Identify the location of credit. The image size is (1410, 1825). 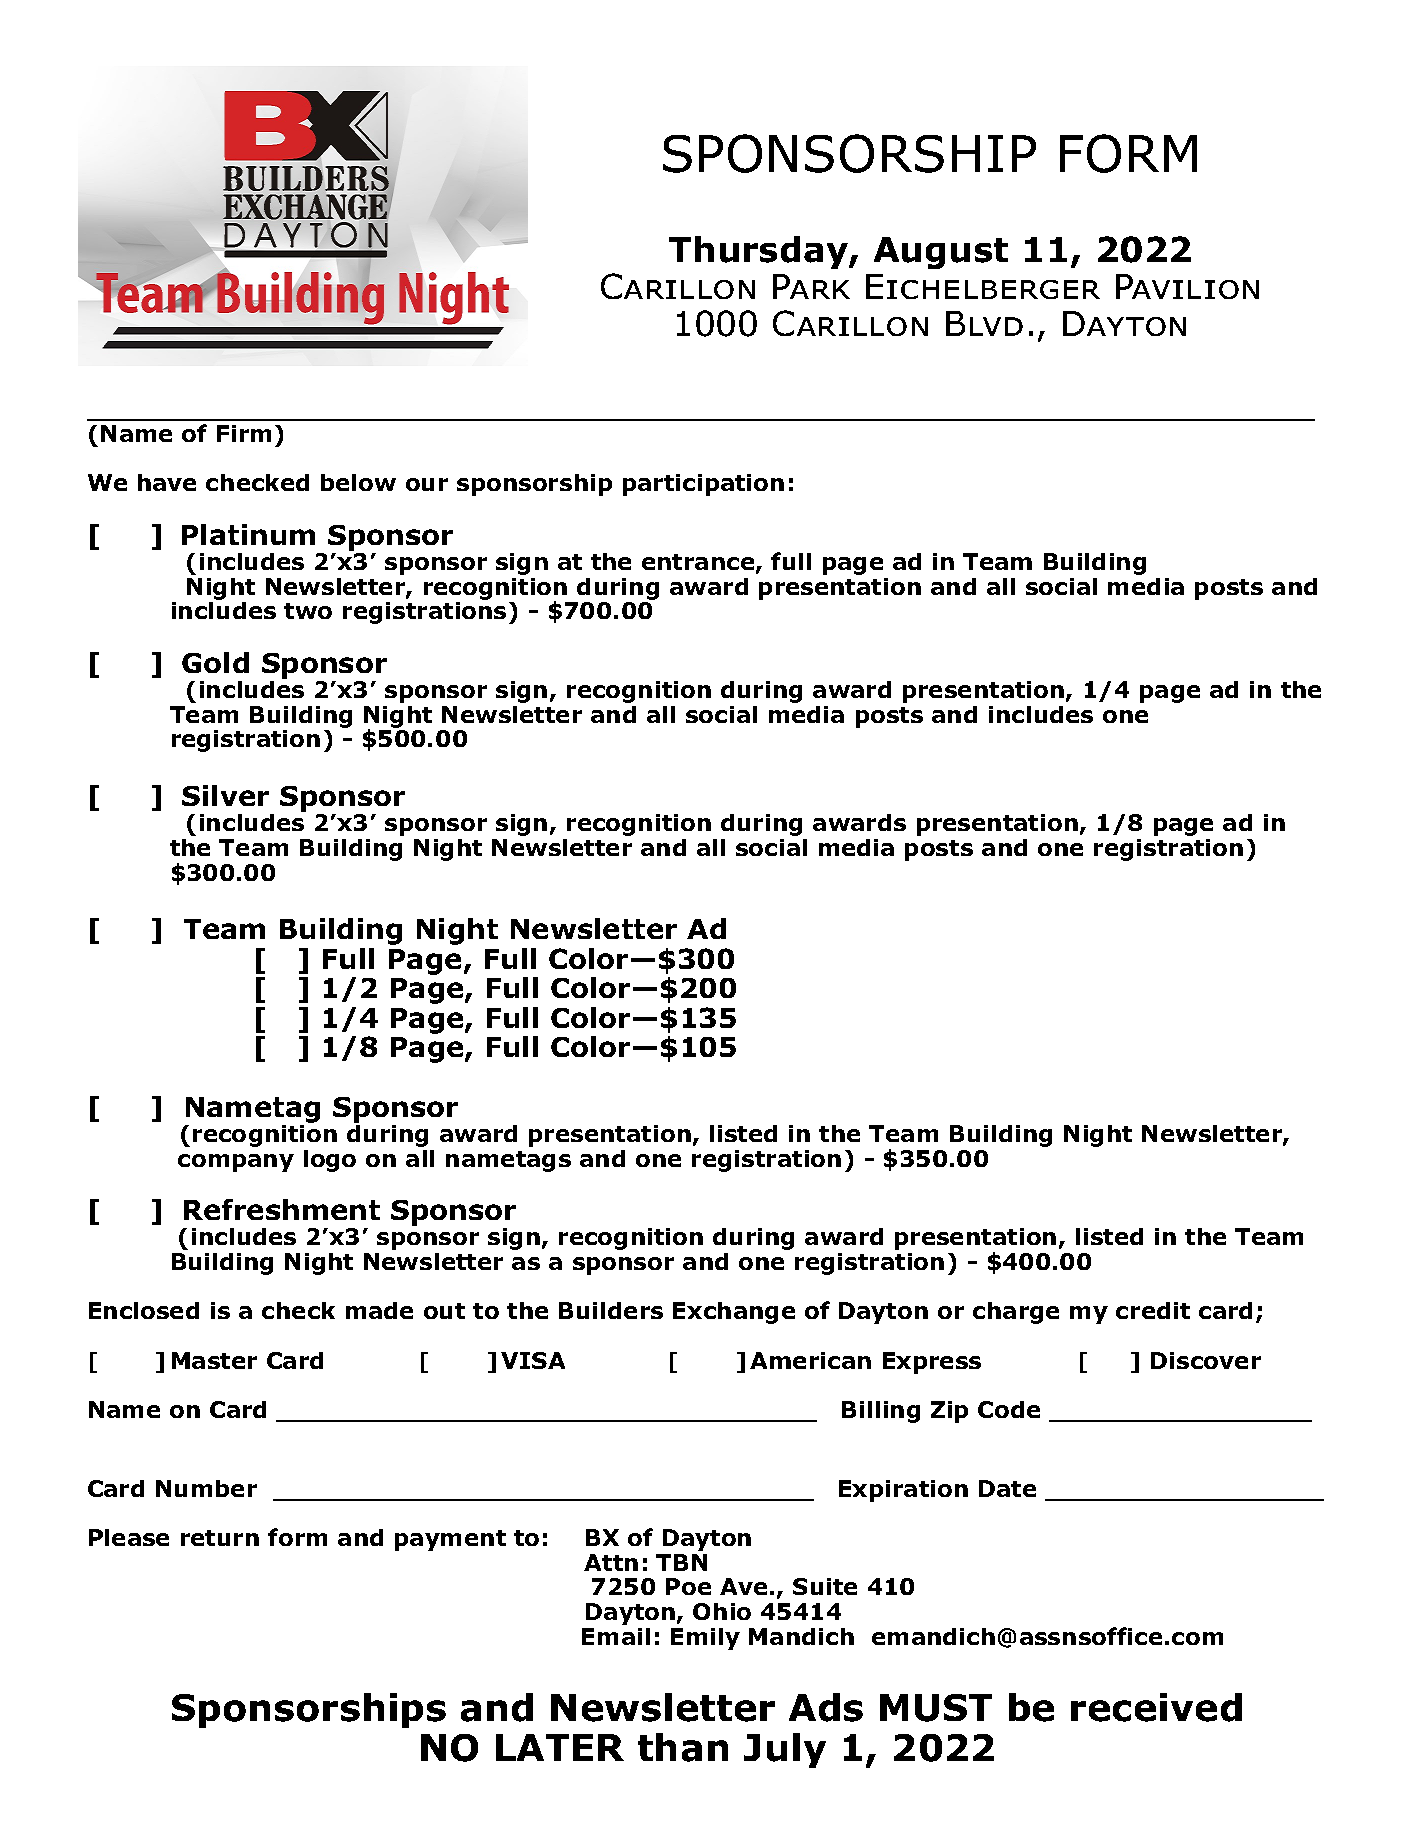
(1153, 1310).
